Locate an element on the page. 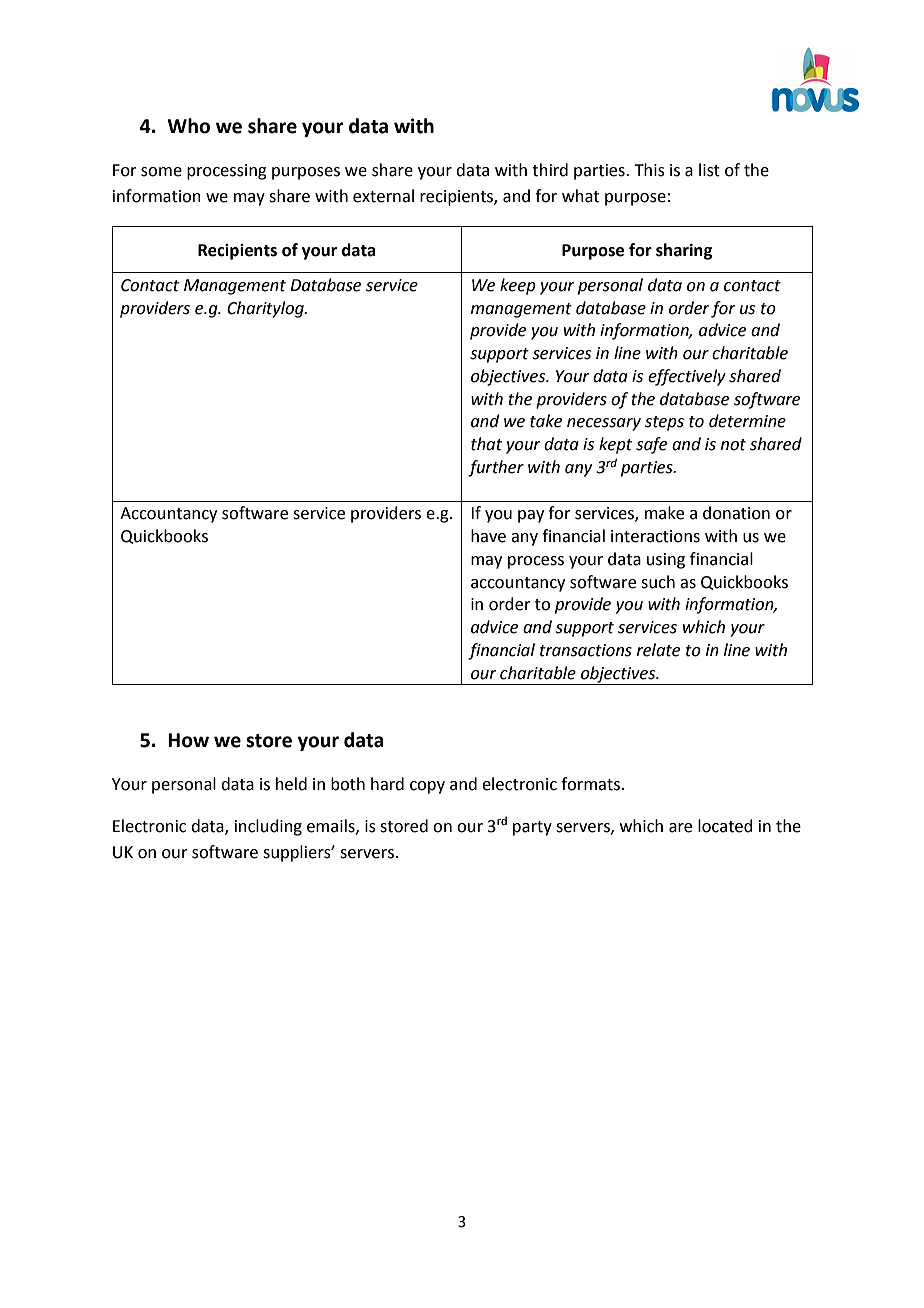 The height and width of the page is (1308, 924). have is located at coordinates (488, 536).
